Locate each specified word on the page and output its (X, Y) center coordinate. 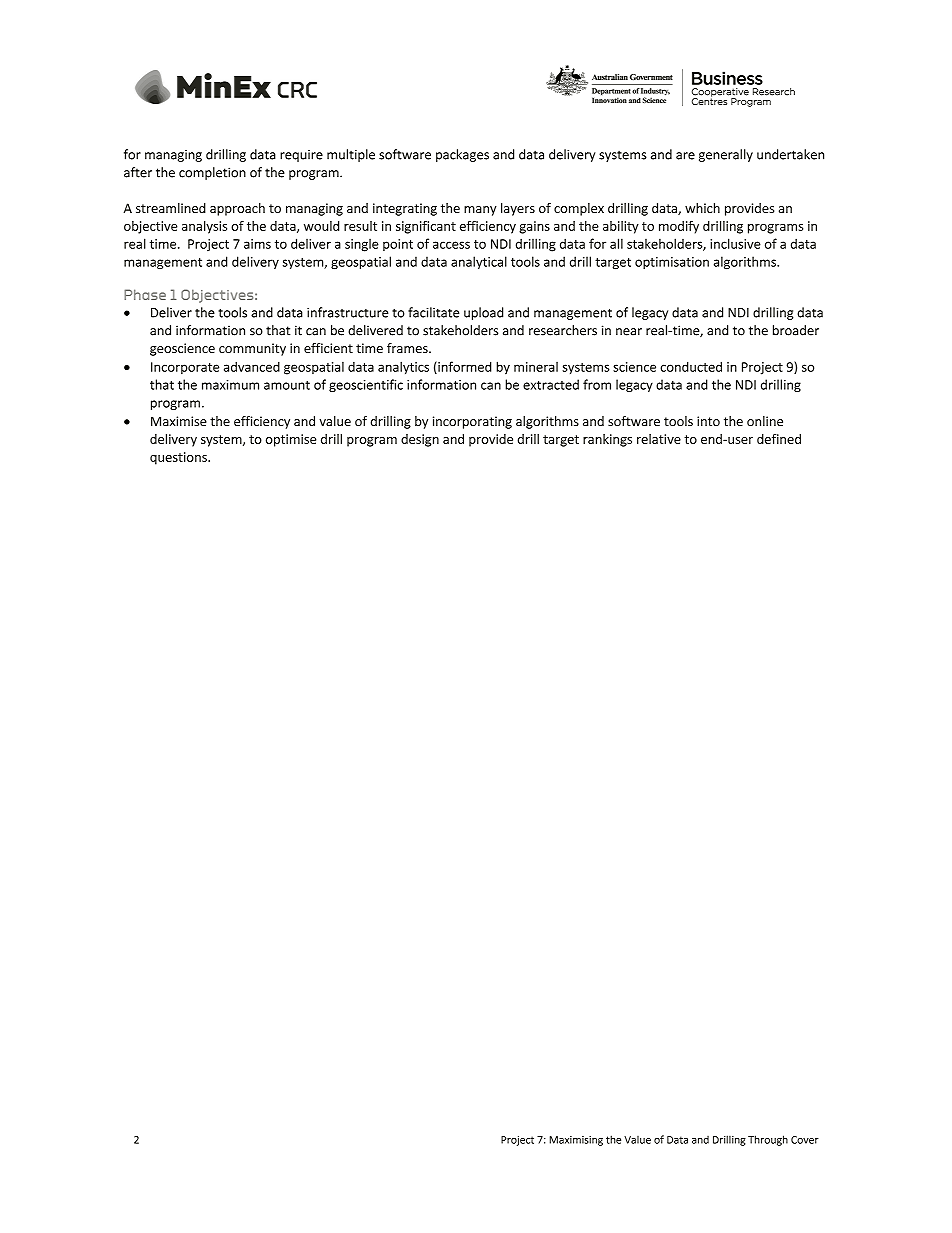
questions (179, 458)
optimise (291, 440)
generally (726, 155)
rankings (607, 440)
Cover (805, 1140)
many (480, 211)
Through (768, 1140)
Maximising (576, 1141)
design (420, 440)
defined (779, 439)
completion (212, 173)
